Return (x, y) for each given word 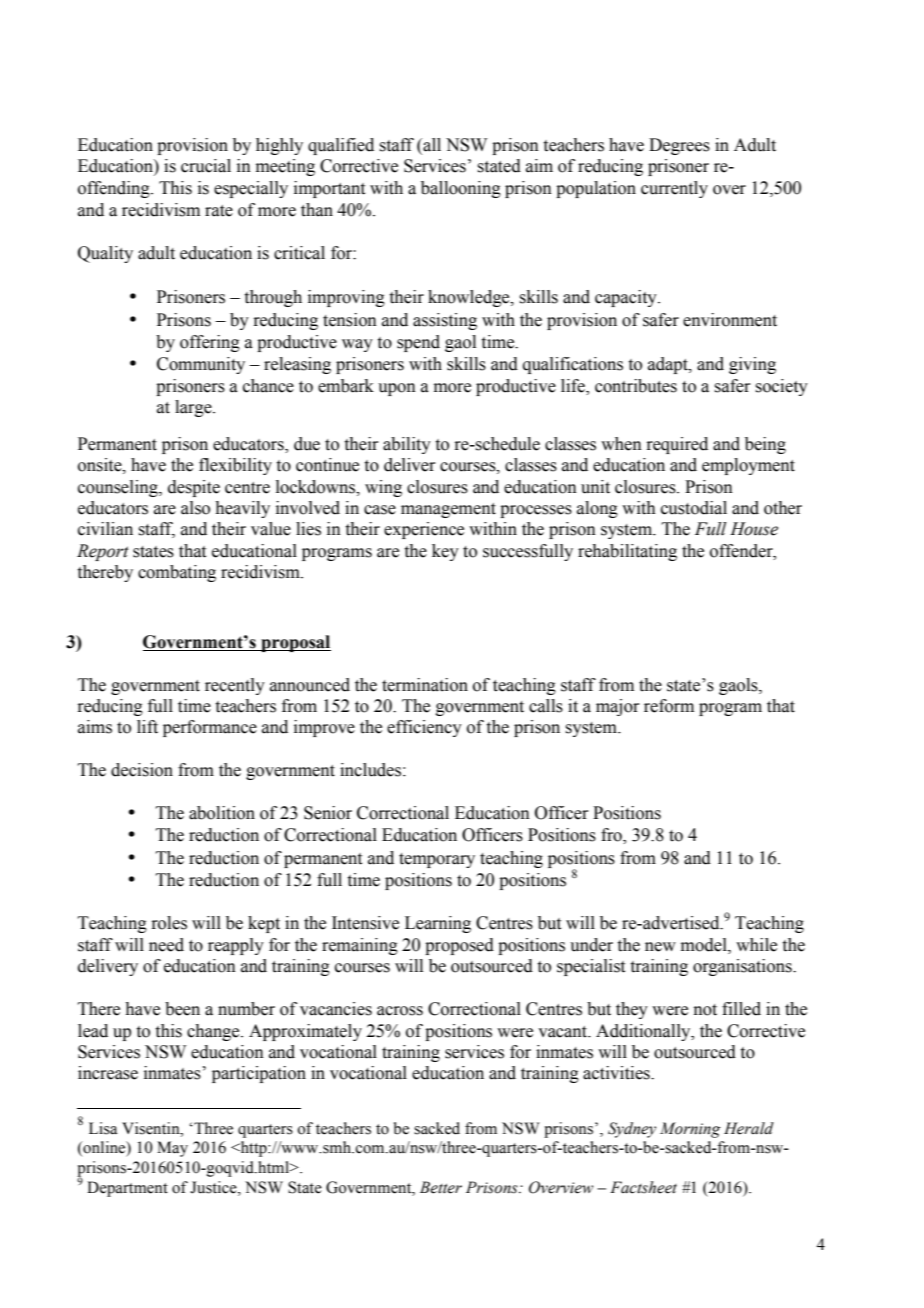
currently (674, 189)
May (172, 1149)
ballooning (461, 189)
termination (425, 685)
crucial (206, 166)
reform (669, 706)
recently (235, 686)
